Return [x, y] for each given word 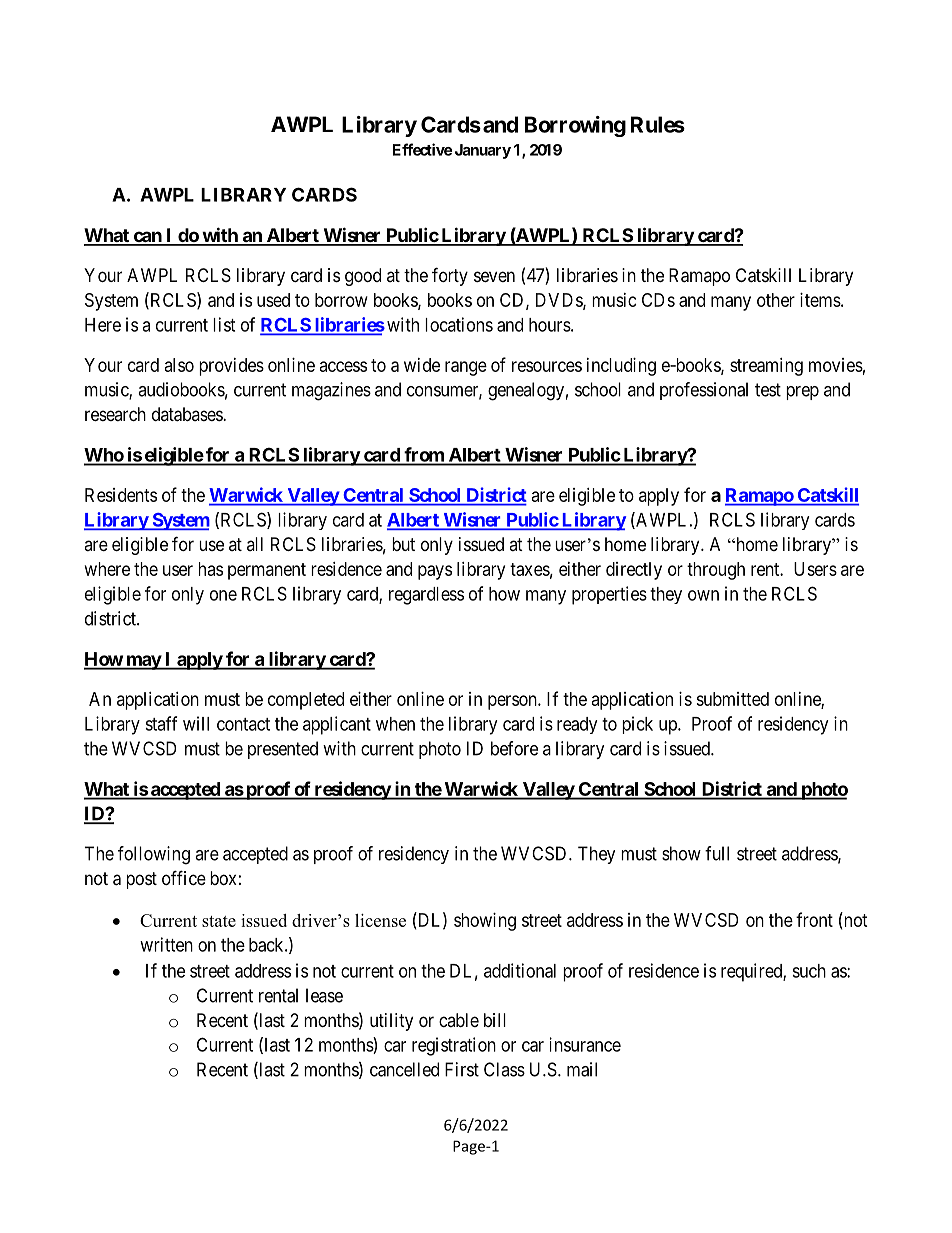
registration [454, 1046]
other [776, 300]
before [514, 748]
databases [188, 414]
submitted [732, 699]
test [768, 390]
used [273, 300]
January [483, 151]
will [196, 723]
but [403, 544]
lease [324, 995]
